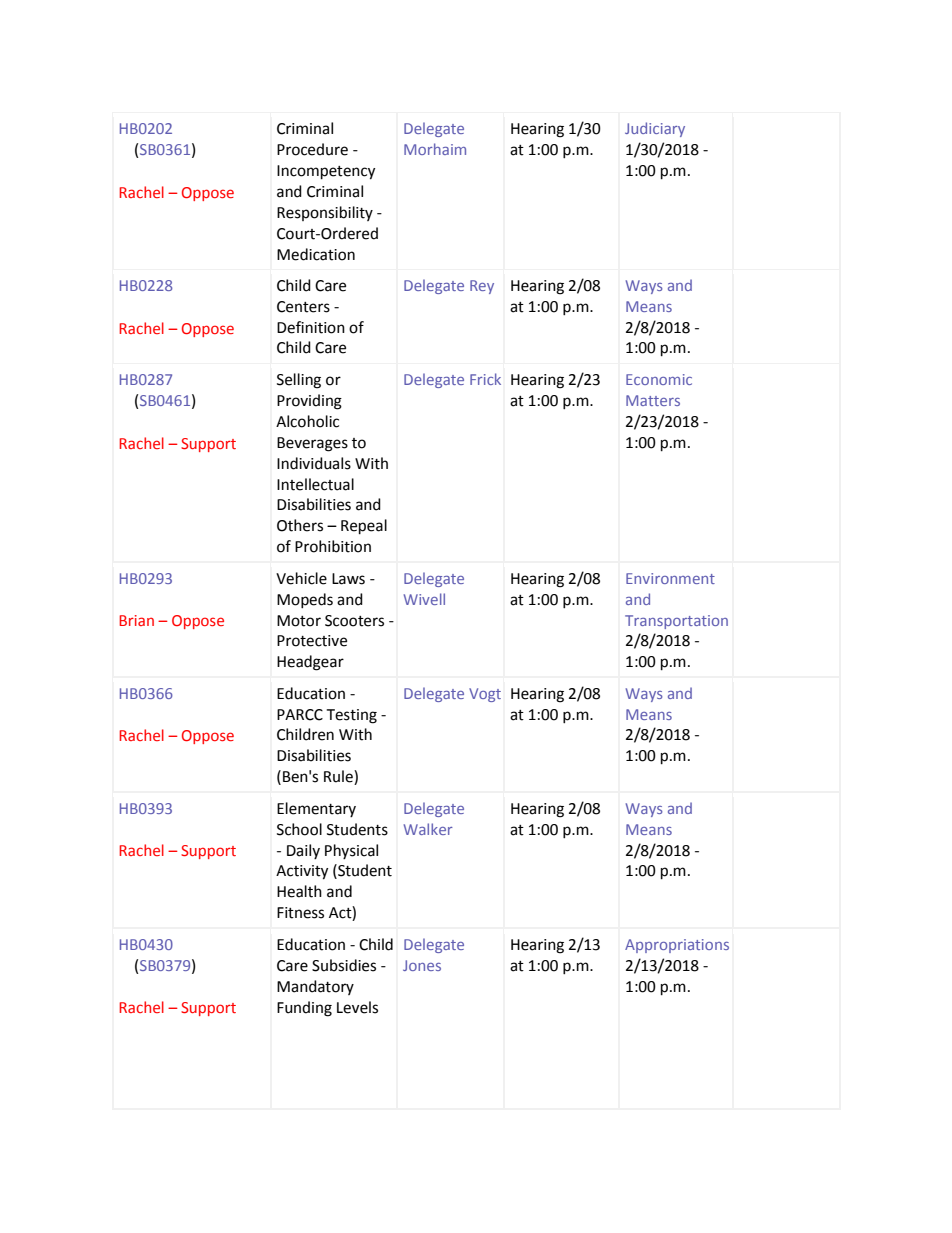  I want to click on Funding, so click(304, 1009).
